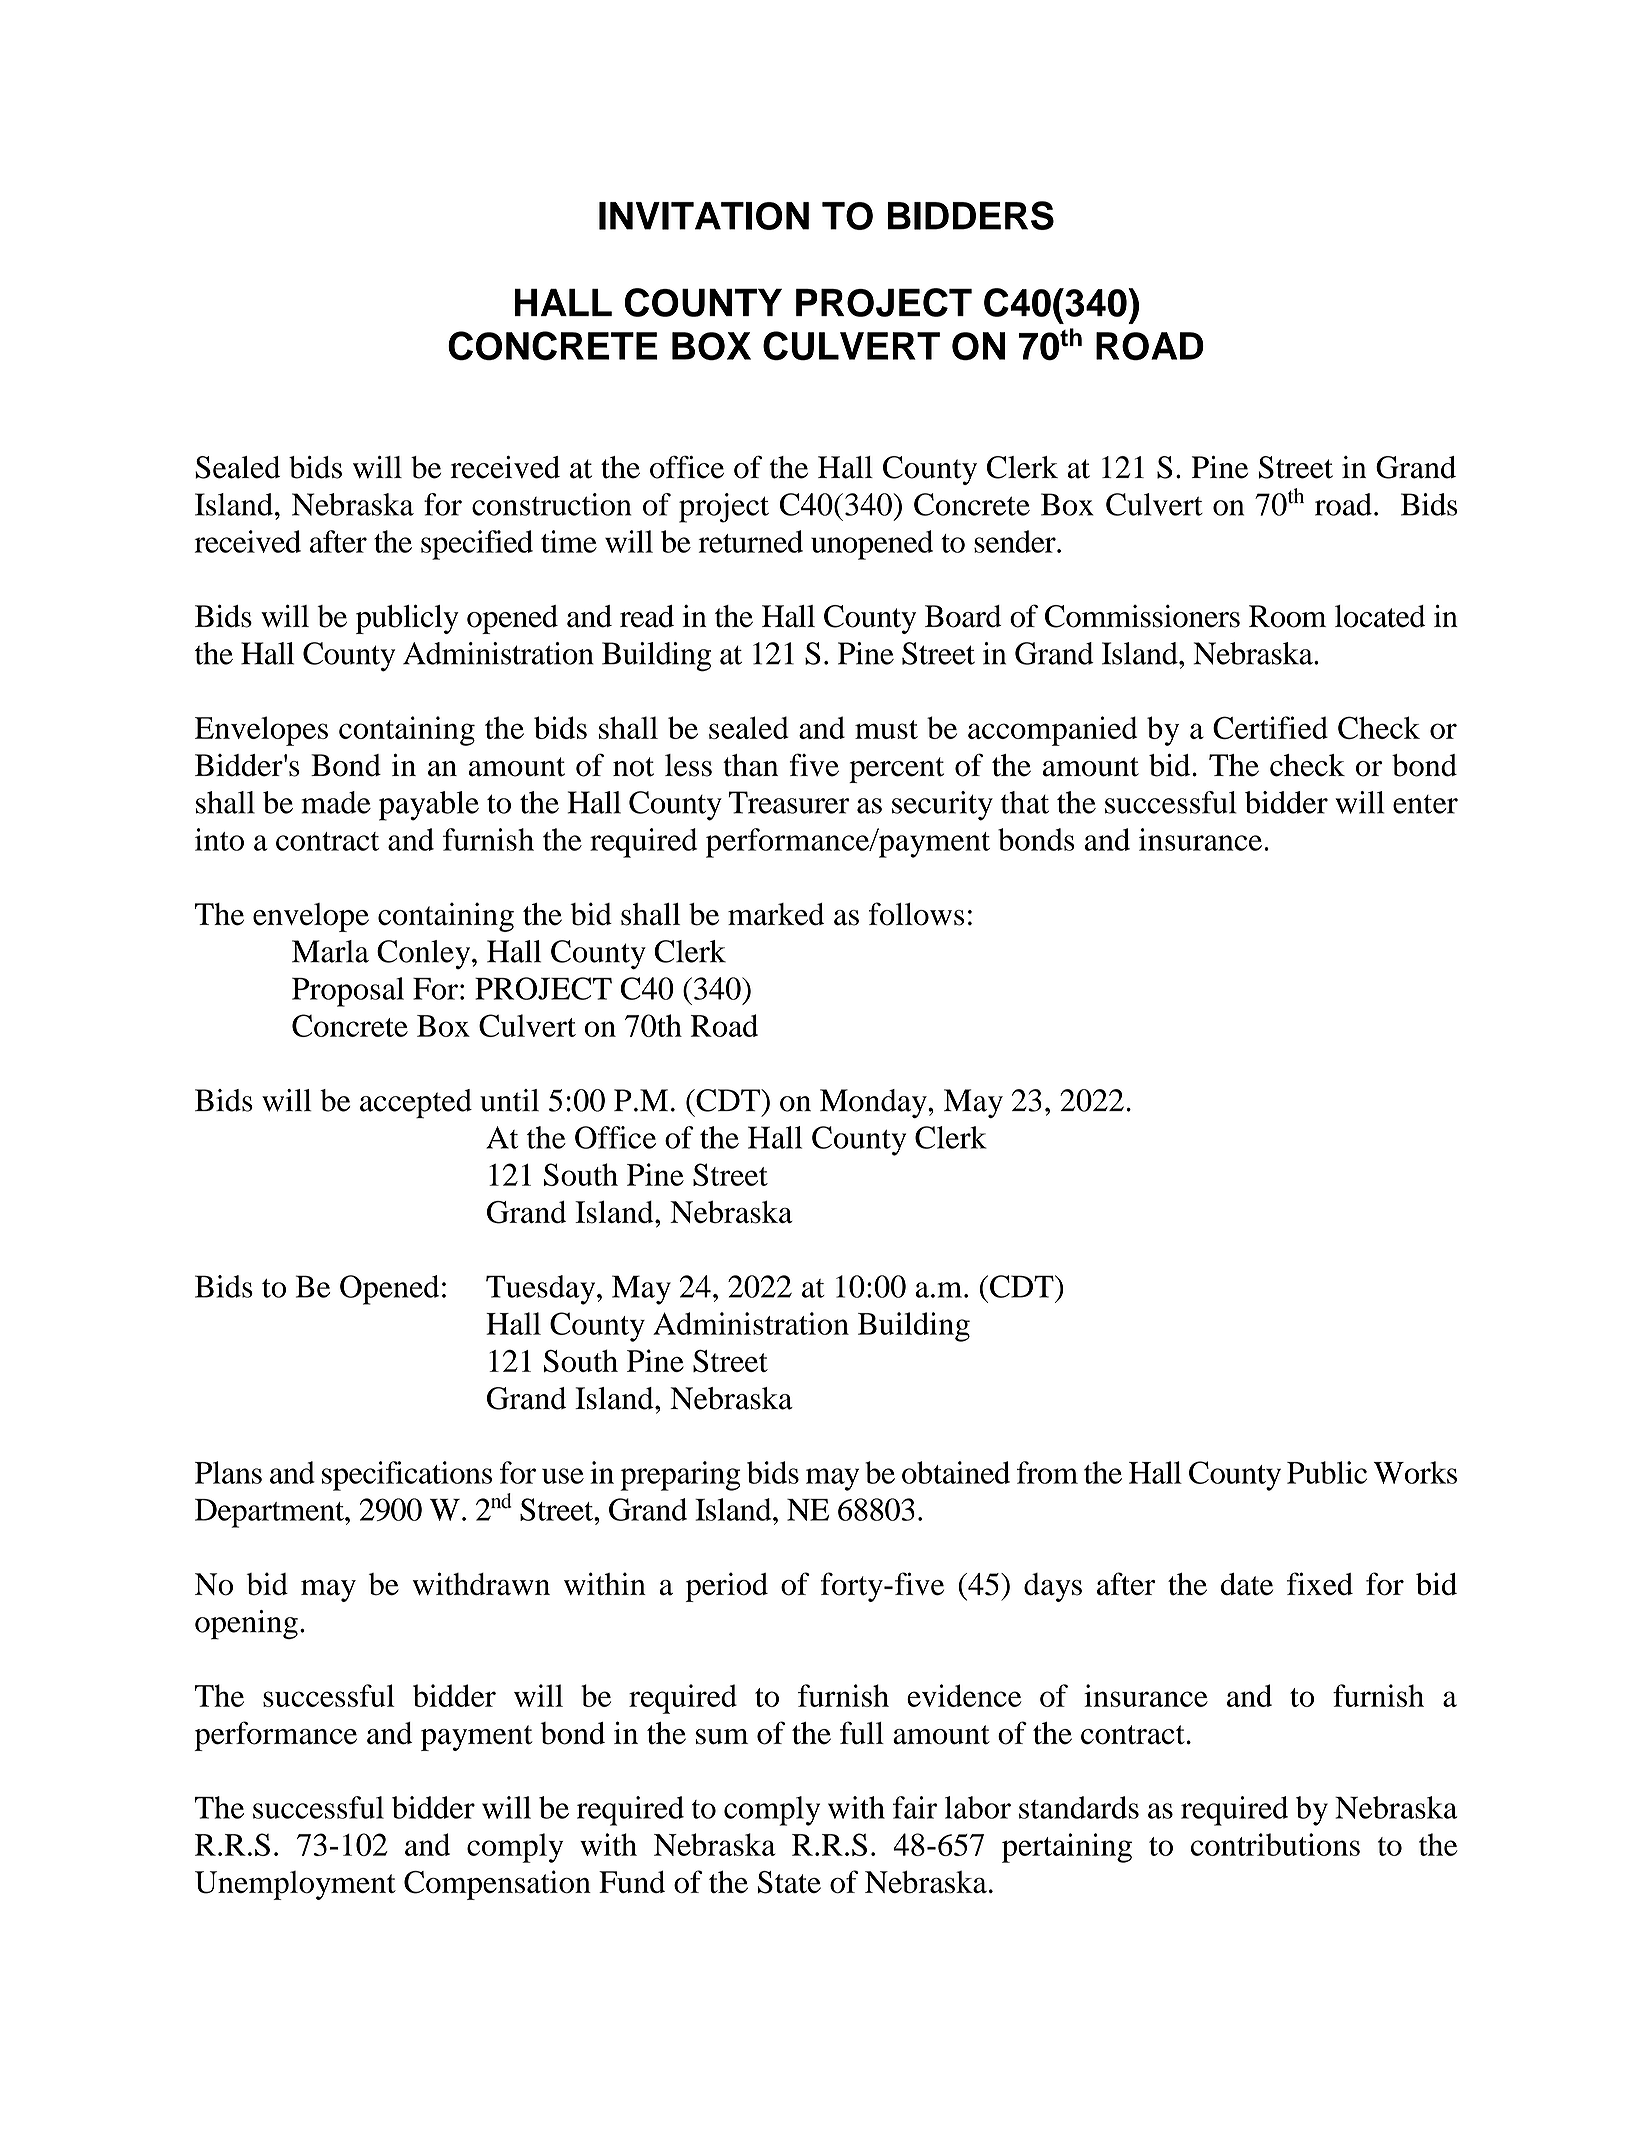 The height and width of the document is (2137, 1652). What do you see at coordinates (542, 1290) in the document?
I see `Tuesday` at bounding box center [542, 1290].
